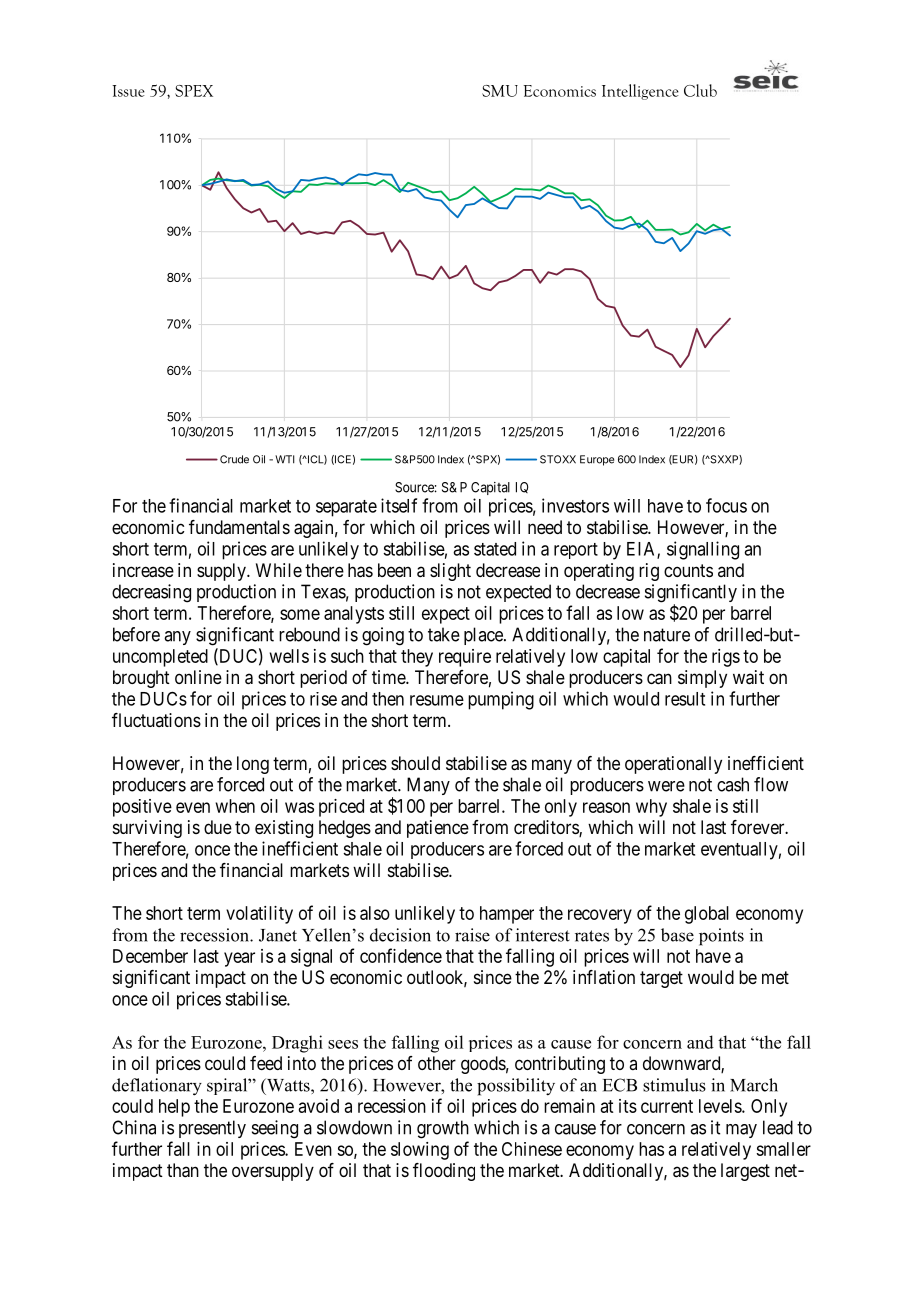 This image has height=1308, width=924. What do you see at coordinates (399, 505) in the image?
I see `itself` at bounding box center [399, 505].
